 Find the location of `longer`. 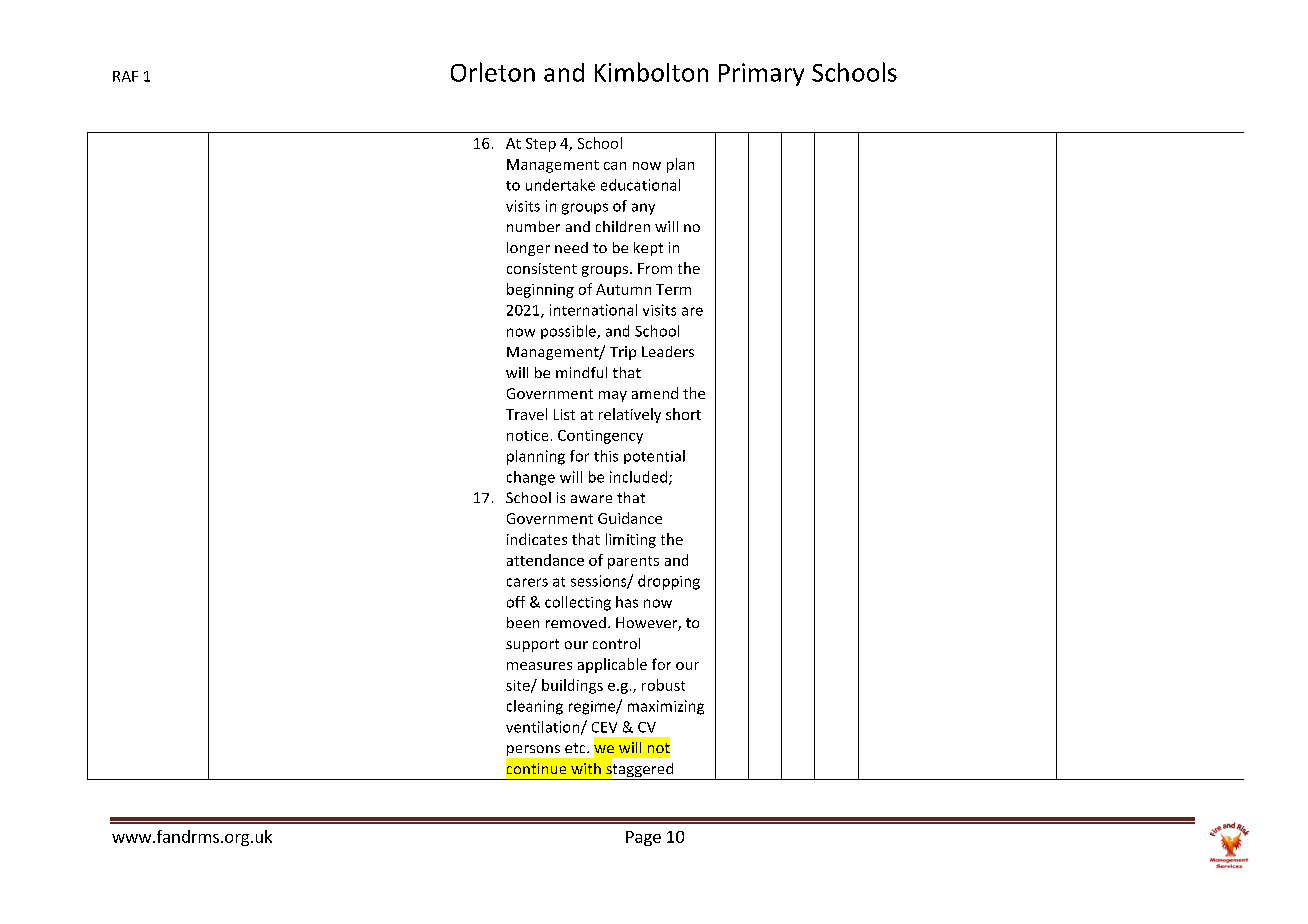

longer is located at coordinates (528, 249).
